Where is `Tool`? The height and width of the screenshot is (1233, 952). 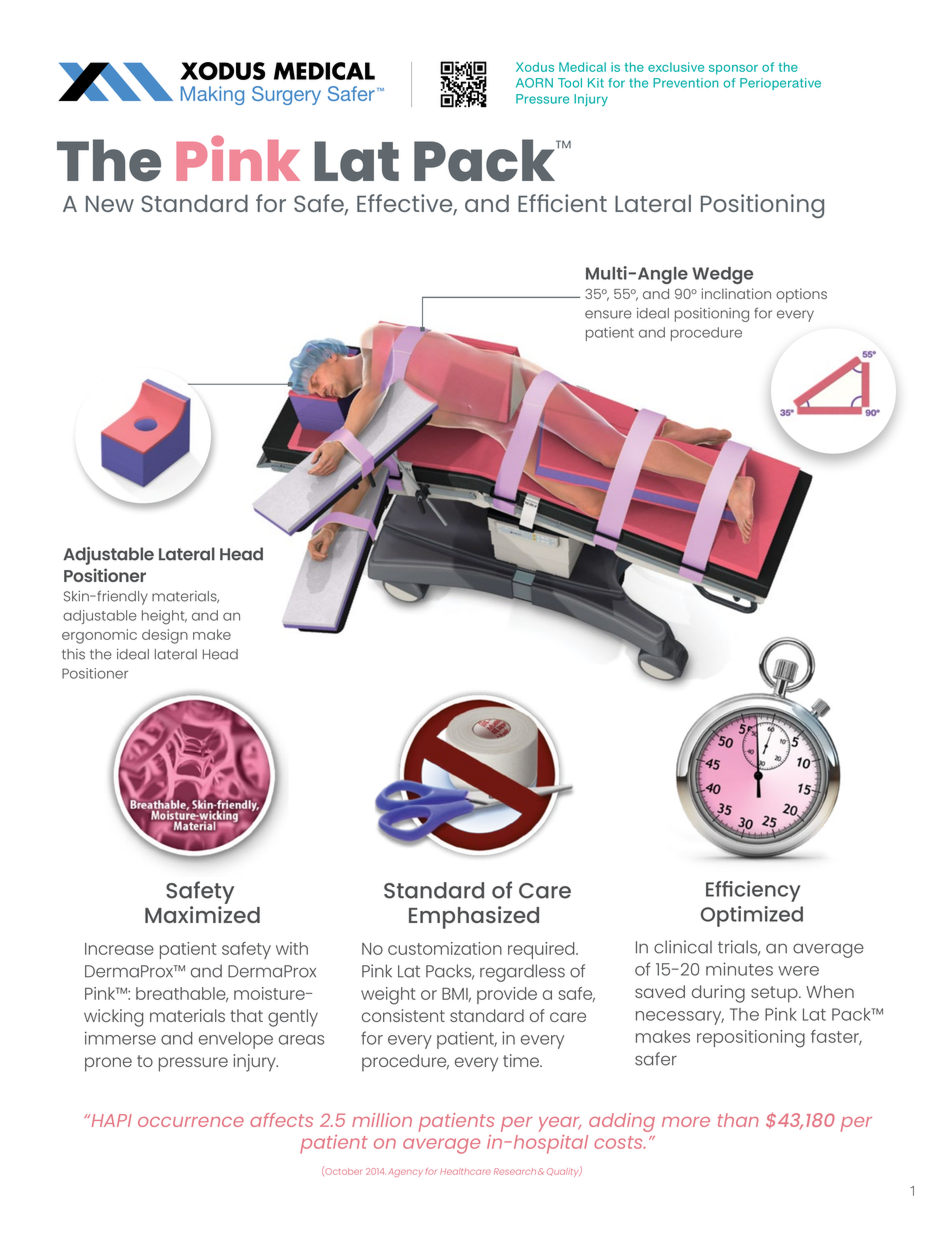
Tool is located at coordinates (570, 83).
